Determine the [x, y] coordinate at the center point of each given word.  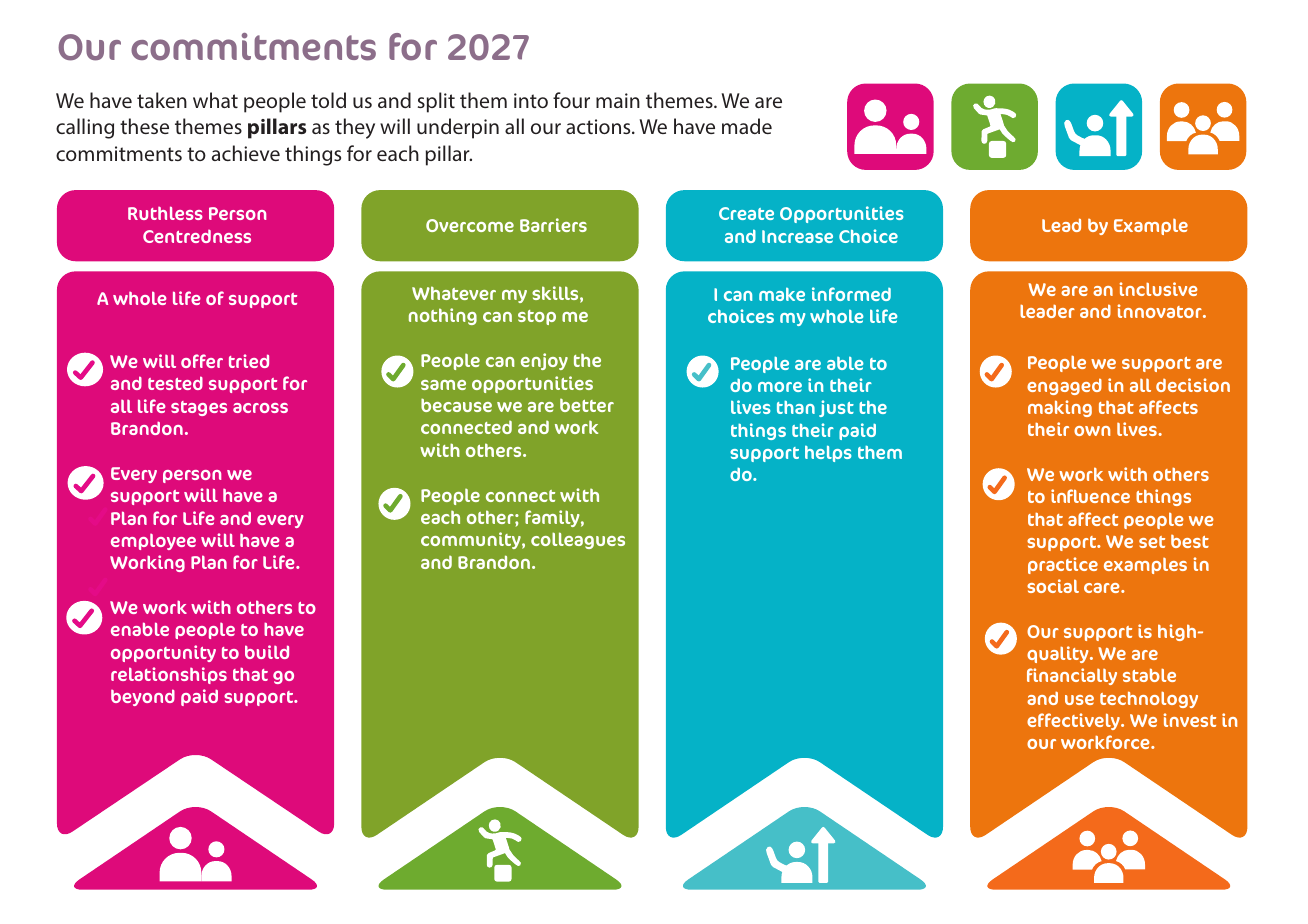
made [747, 126]
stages [199, 408]
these [144, 126]
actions [599, 126]
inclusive [1158, 289]
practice [1063, 565]
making [1060, 408]
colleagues [578, 540]
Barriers [553, 225]
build [267, 652]
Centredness [197, 236]
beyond [143, 697]
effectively [1074, 721]
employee [153, 542]
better [587, 405]
